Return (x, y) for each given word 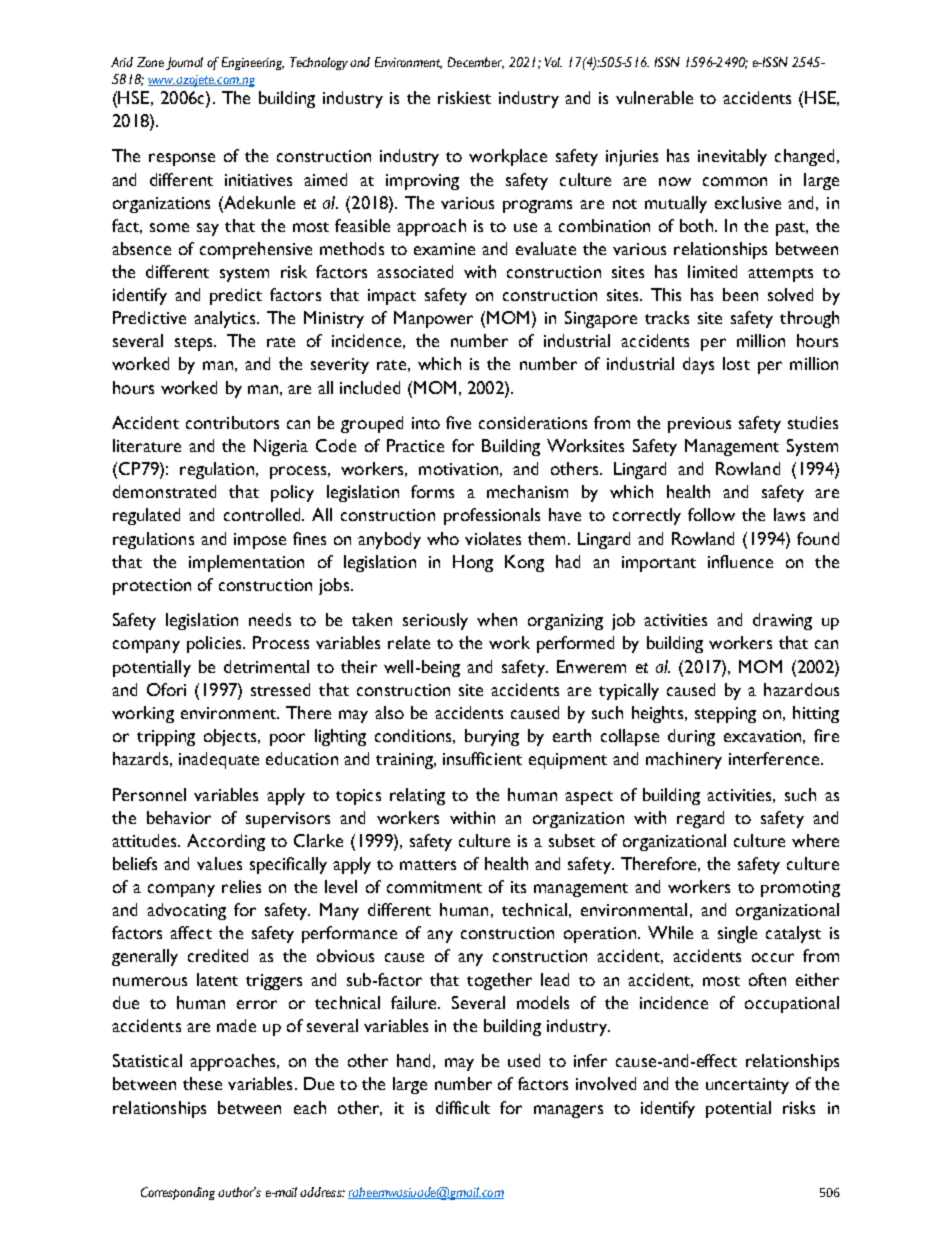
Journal (184, 63)
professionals (492, 516)
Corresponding (178, 1193)
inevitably (732, 157)
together (499, 981)
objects (231, 737)
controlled (263, 514)
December (476, 63)
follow (711, 514)
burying (492, 737)
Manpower (433, 319)
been (740, 294)
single (737, 934)
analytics (226, 319)
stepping (725, 715)
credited (218, 955)
